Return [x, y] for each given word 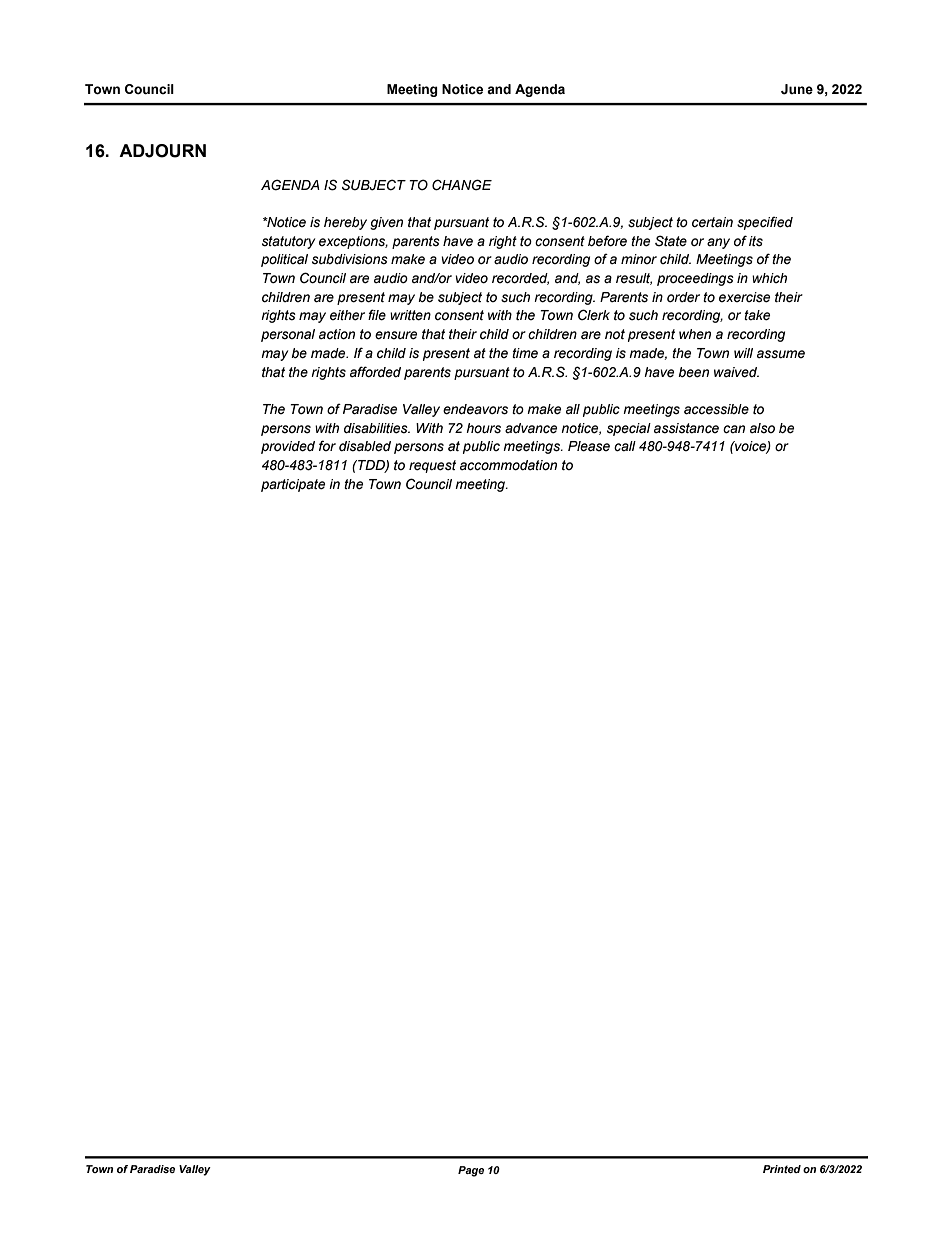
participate [293, 485]
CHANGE [462, 185]
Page [471, 1171]
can [734, 429]
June [797, 89]
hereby [345, 223]
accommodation [508, 465]
